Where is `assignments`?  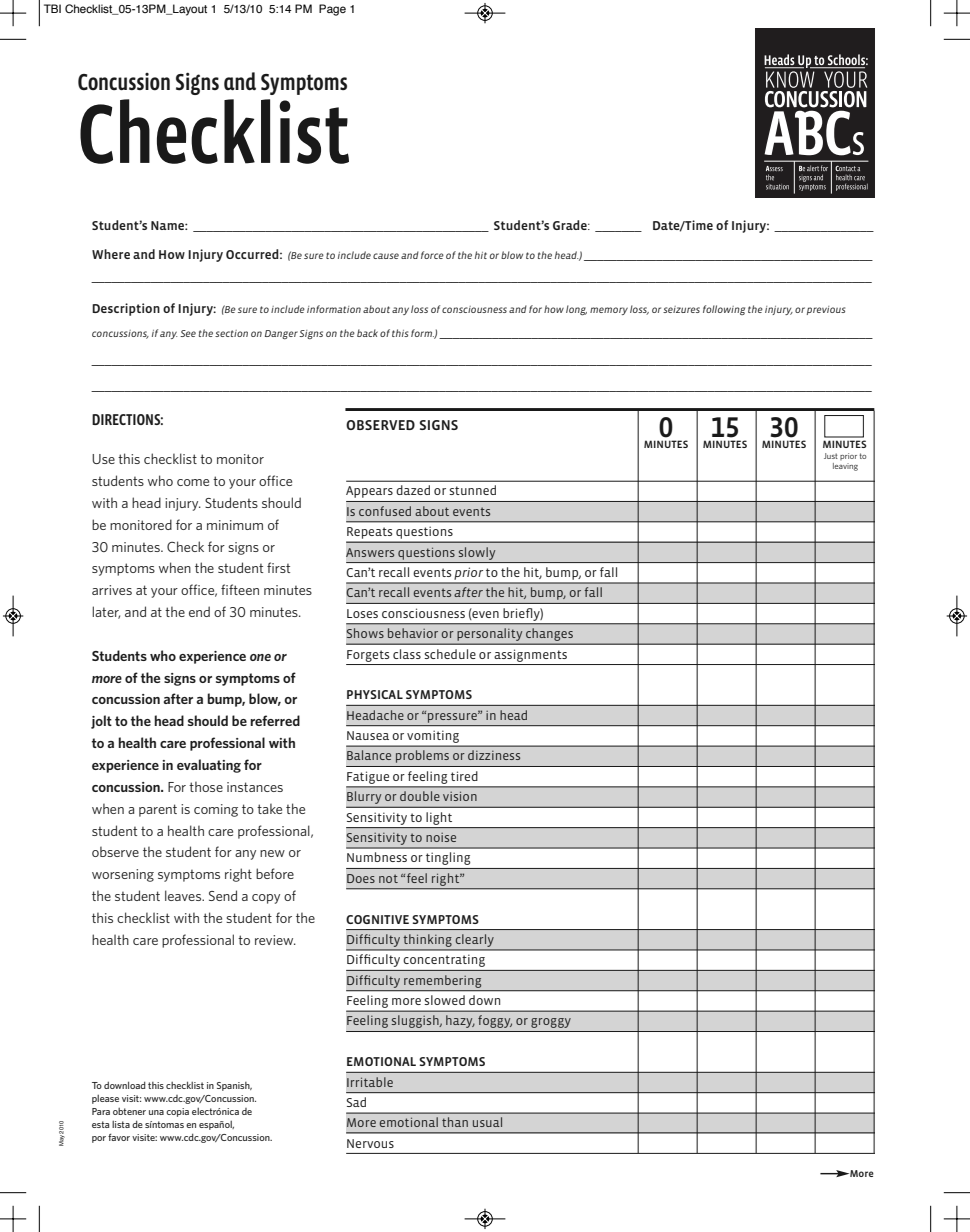
assignments is located at coordinates (530, 655).
